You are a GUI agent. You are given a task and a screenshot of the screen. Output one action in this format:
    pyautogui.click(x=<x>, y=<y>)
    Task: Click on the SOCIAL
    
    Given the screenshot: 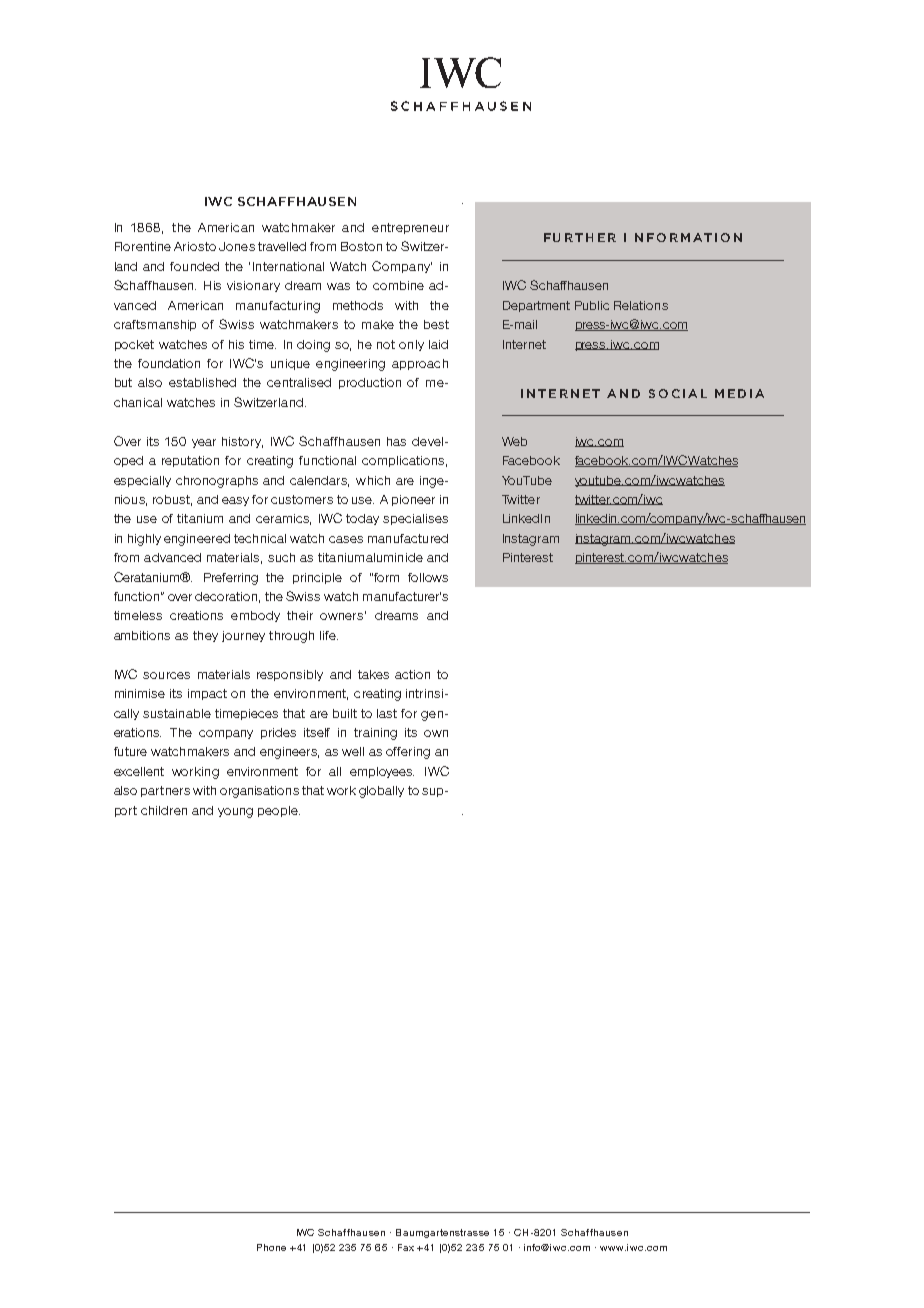 What is the action you would take?
    pyautogui.click(x=678, y=393)
